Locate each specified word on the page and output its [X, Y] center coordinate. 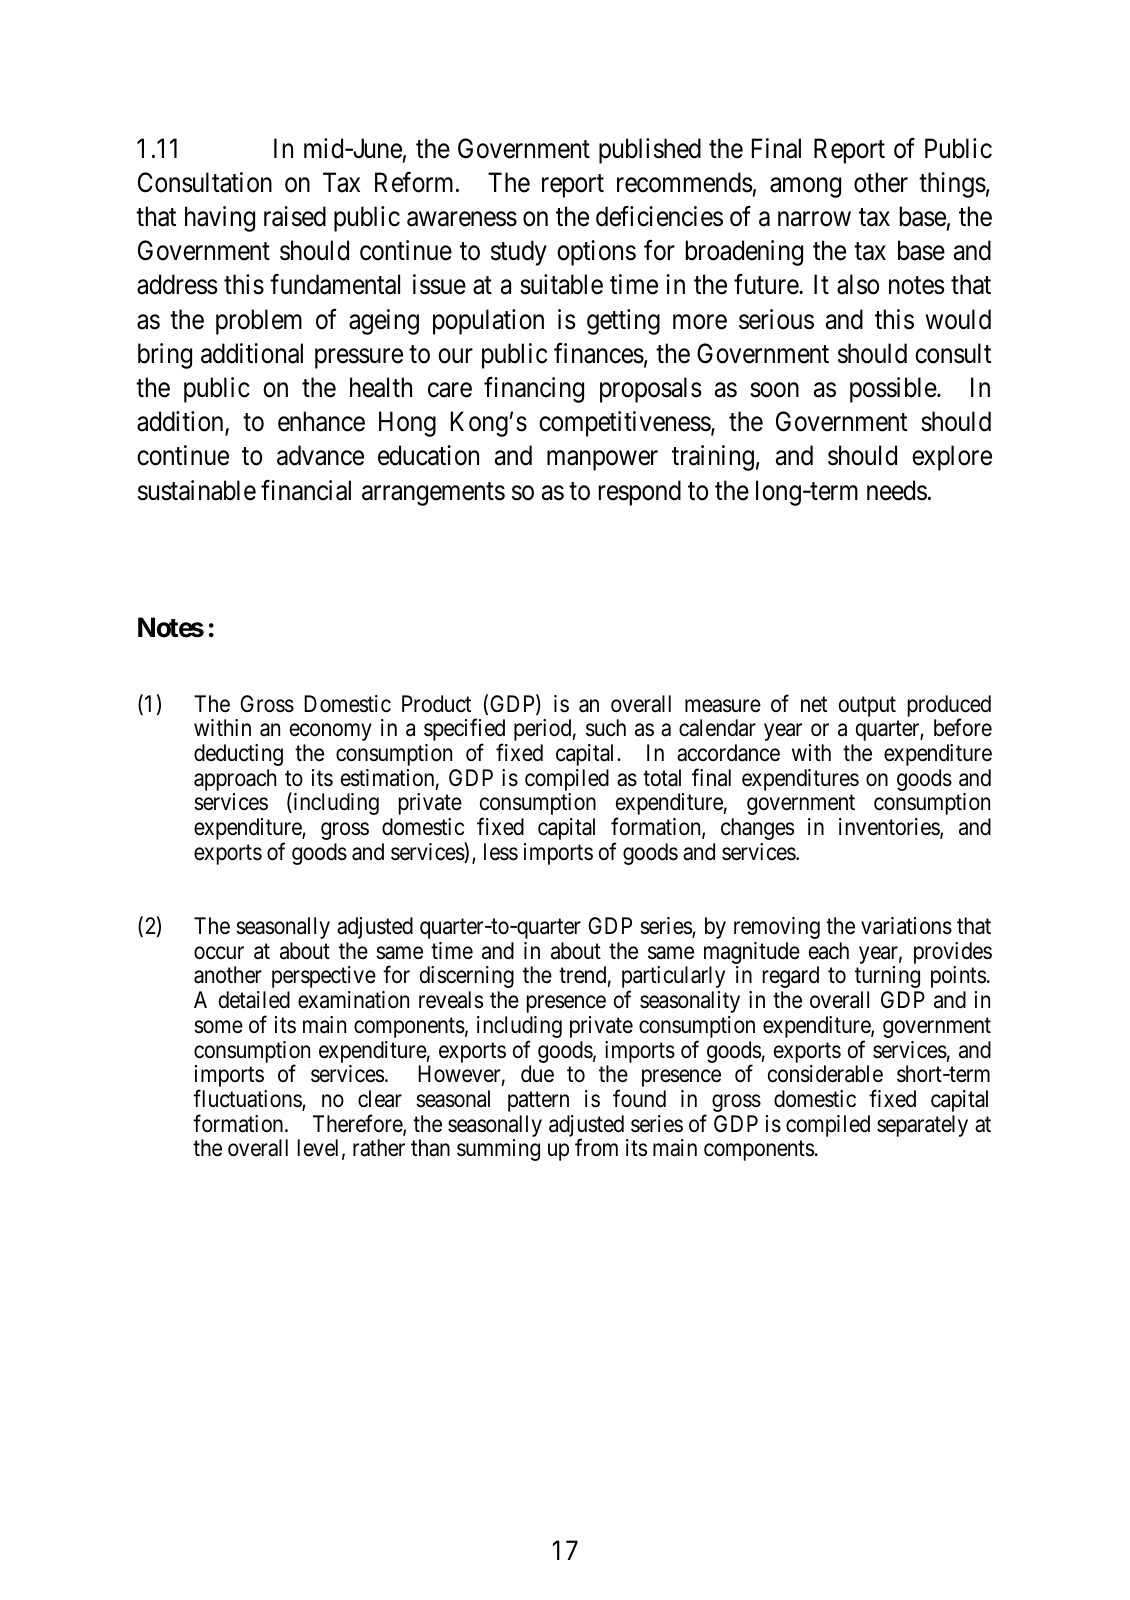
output [867, 706]
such [606, 728]
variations [906, 926]
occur [219, 953]
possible [894, 390]
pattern [538, 1102]
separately [922, 1126]
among [805, 188]
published [650, 151]
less [501, 852]
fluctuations [248, 1099]
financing [534, 390]
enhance [321, 421]
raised [295, 216]
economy [331, 732]
